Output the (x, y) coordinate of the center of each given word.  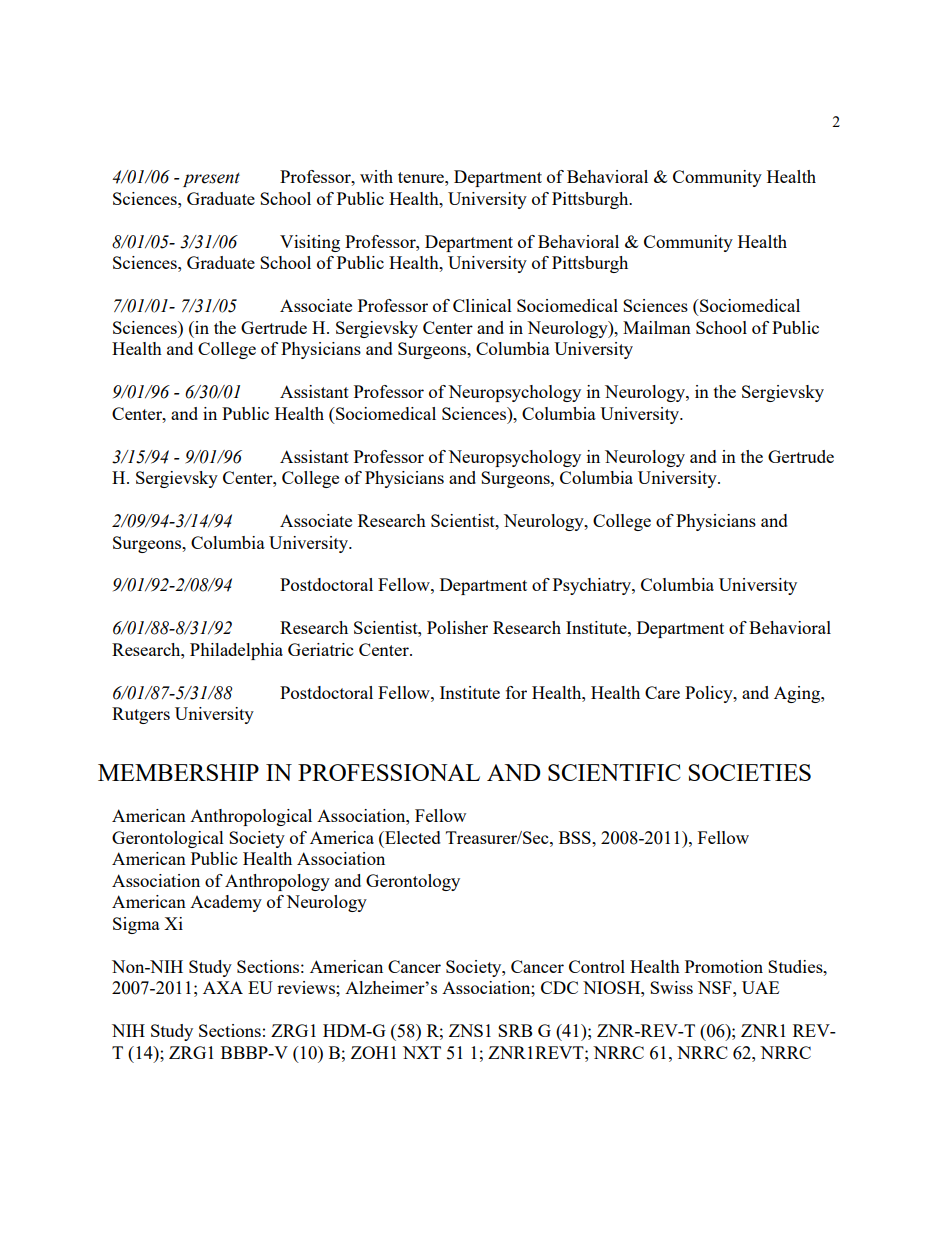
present (211, 179)
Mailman (657, 327)
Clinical (482, 305)
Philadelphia (236, 651)
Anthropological (251, 817)
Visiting (310, 243)
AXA (223, 987)
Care (662, 692)
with (376, 176)
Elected (412, 837)
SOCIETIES (749, 772)
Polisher (457, 627)
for (516, 692)
